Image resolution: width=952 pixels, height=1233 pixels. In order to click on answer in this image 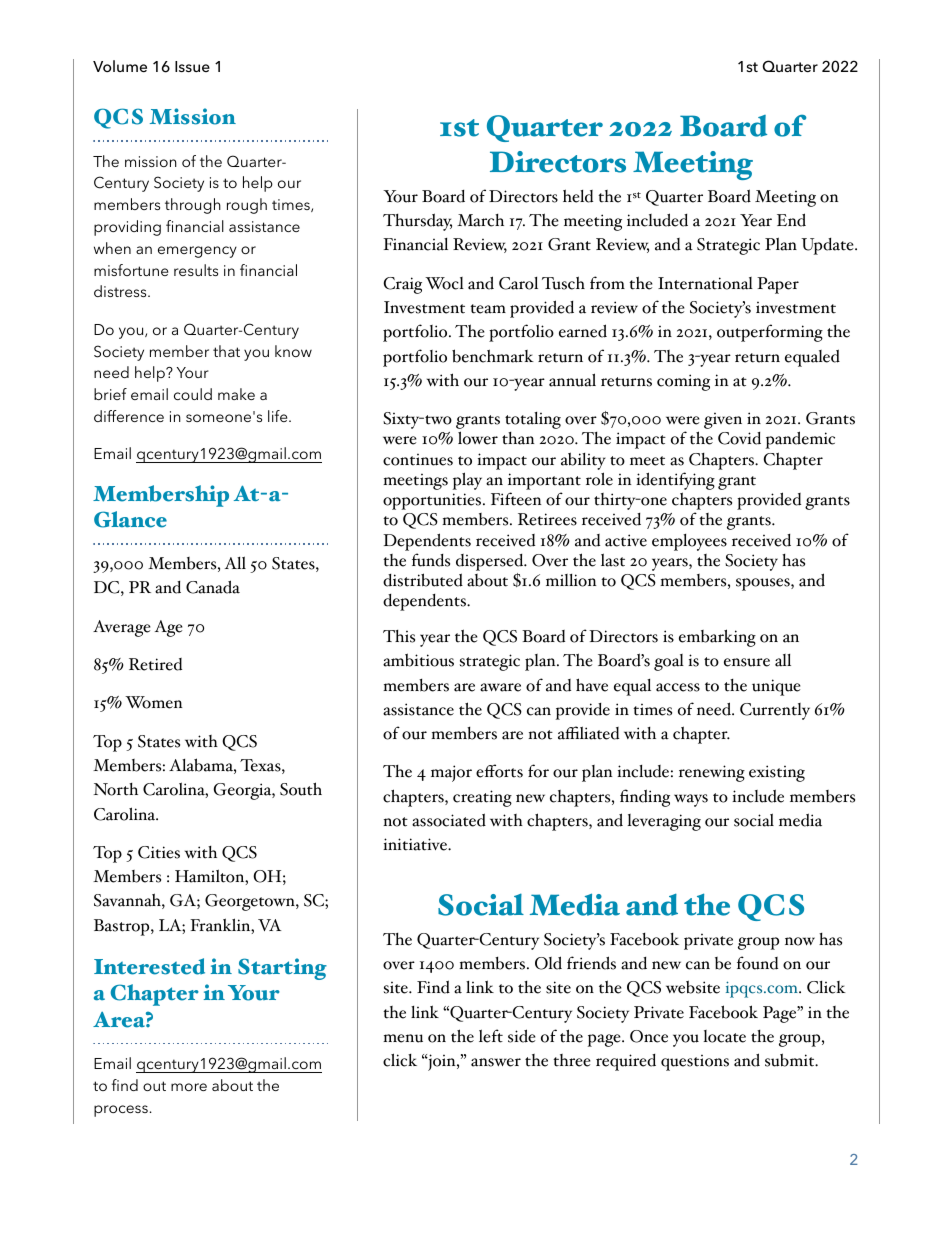, I will do `click(496, 1062)`.
